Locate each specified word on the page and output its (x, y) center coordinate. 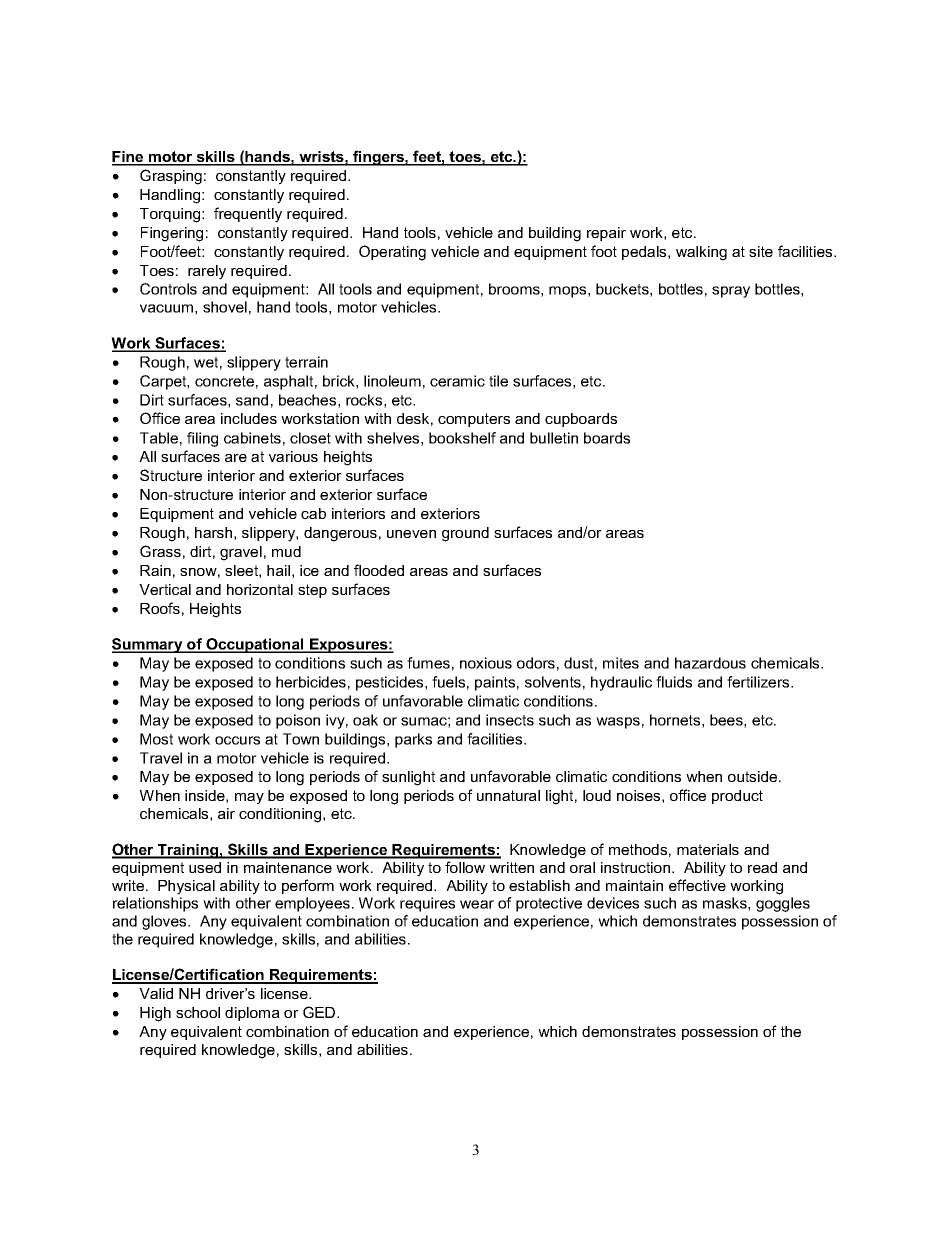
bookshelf (462, 438)
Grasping (171, 177)
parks (413, 740)
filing (202, 439)
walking (701, 253)
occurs (237, 740)
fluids (674, 682)
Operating (392, 253)
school (198, 1012)
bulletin (554, 438)
